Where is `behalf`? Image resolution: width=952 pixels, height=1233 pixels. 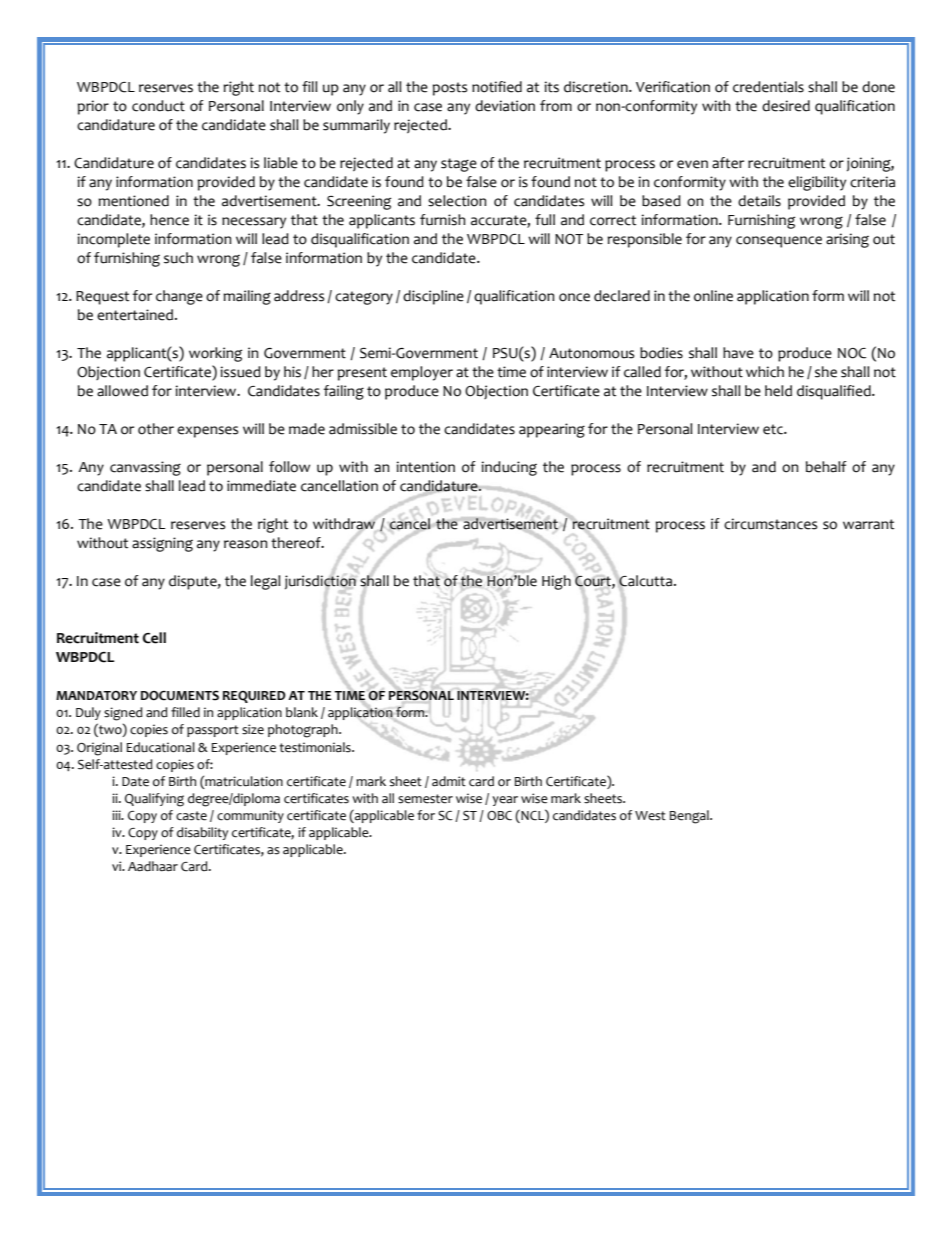 behalf is located at coordinates (826, 467).
